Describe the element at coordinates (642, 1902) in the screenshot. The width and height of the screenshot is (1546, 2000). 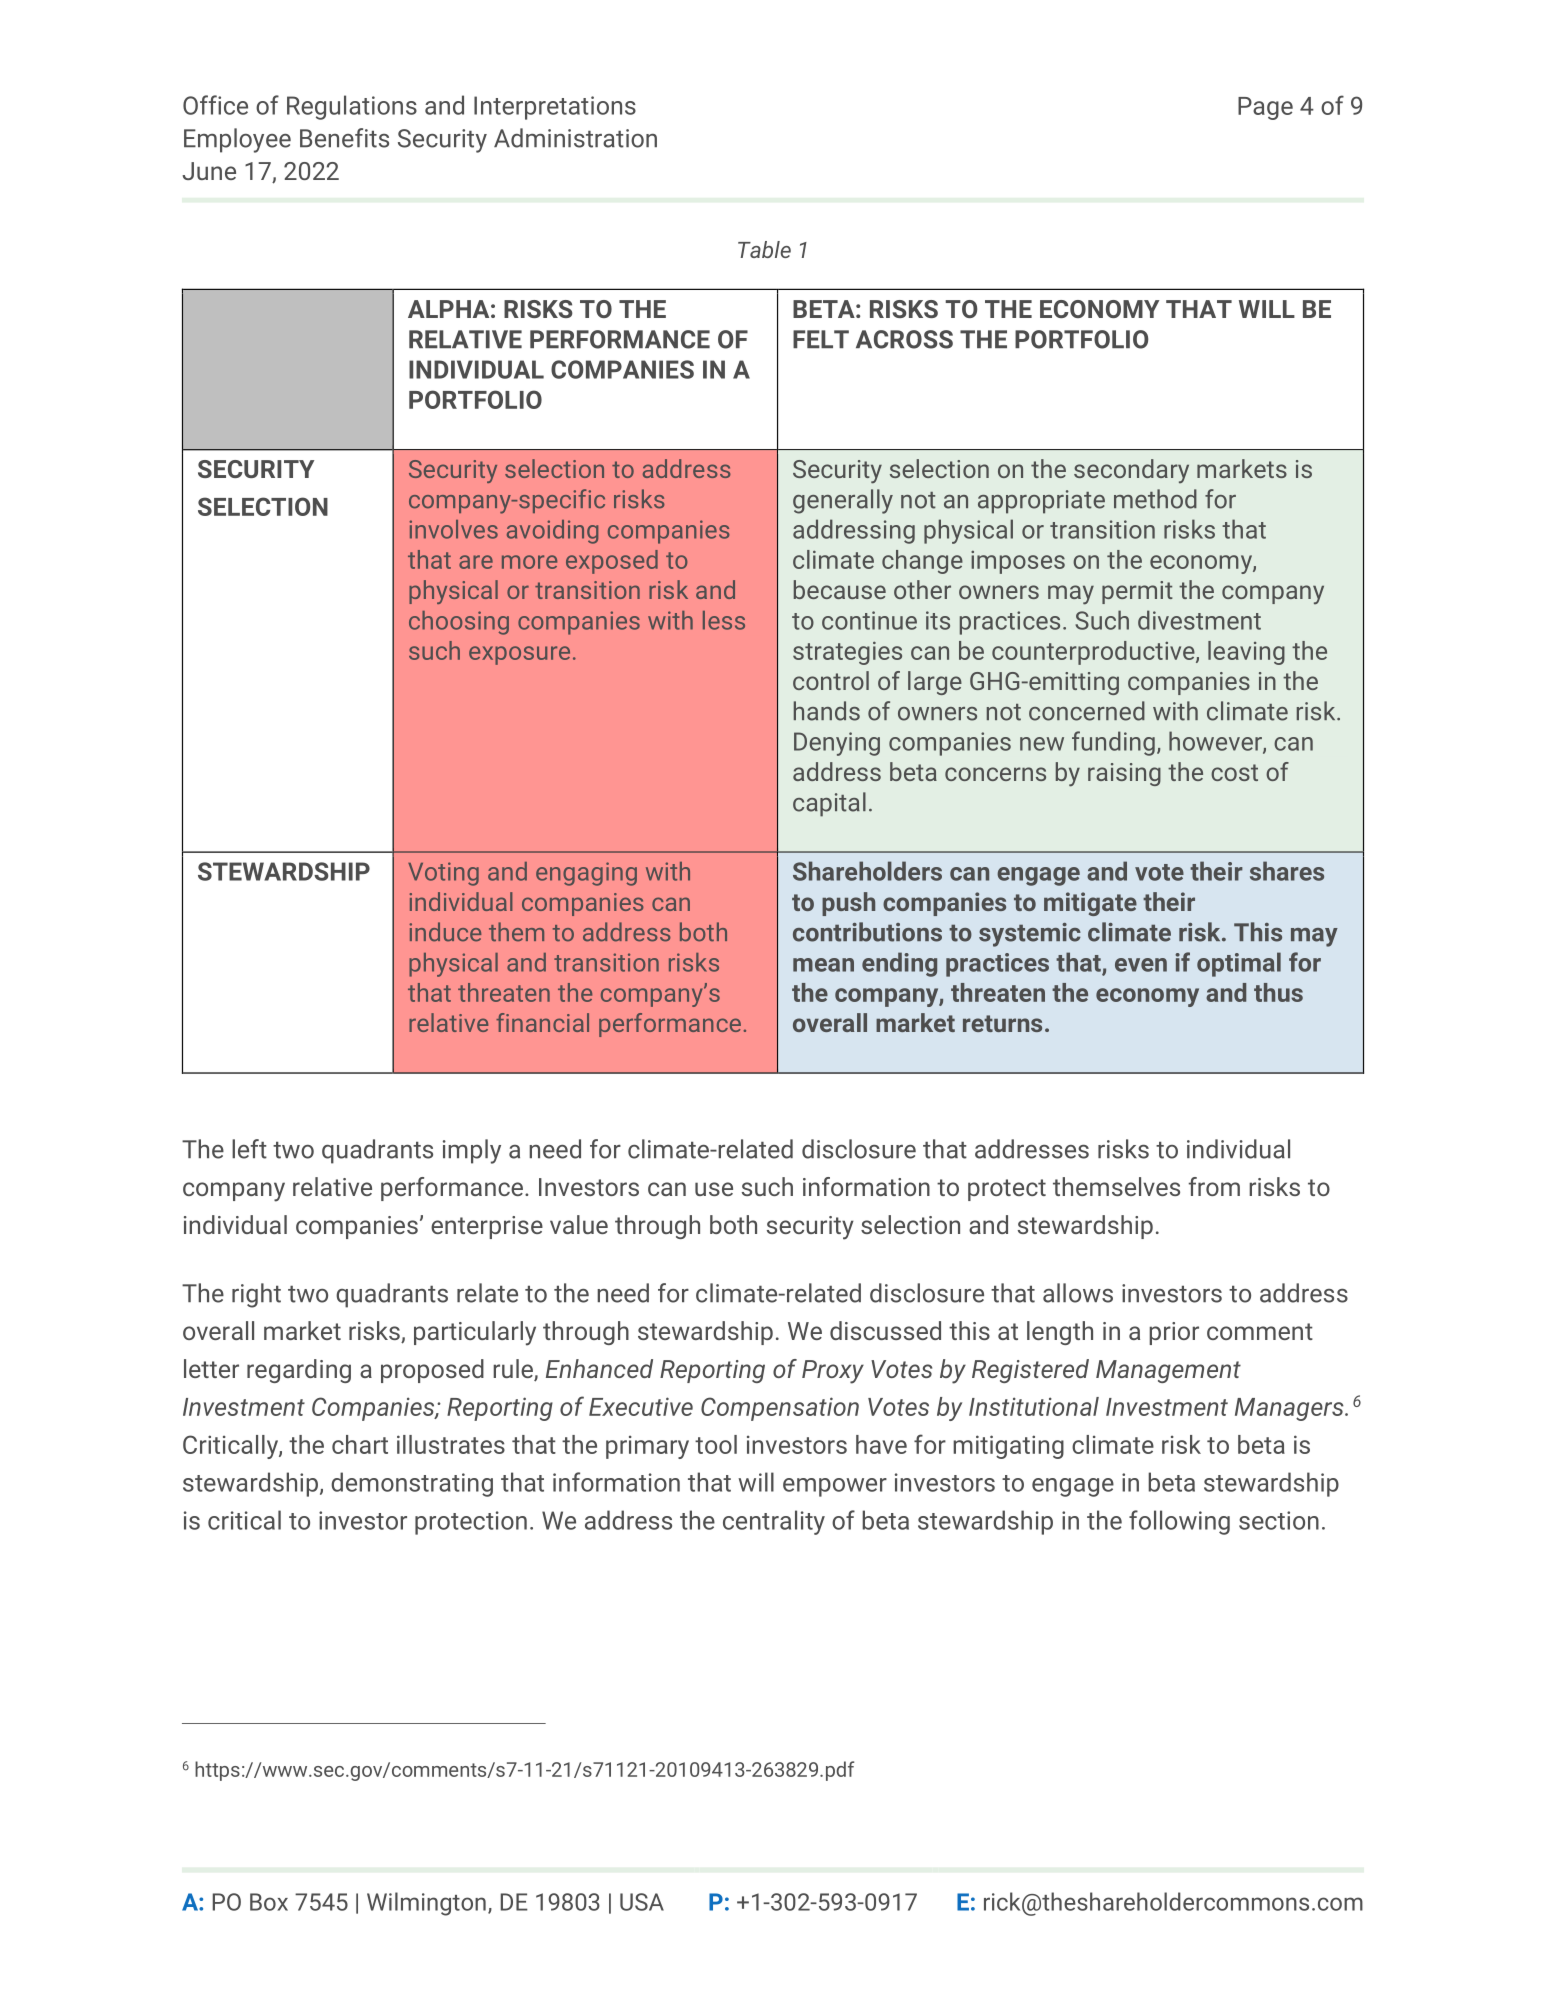
I see `USA` at that location.
